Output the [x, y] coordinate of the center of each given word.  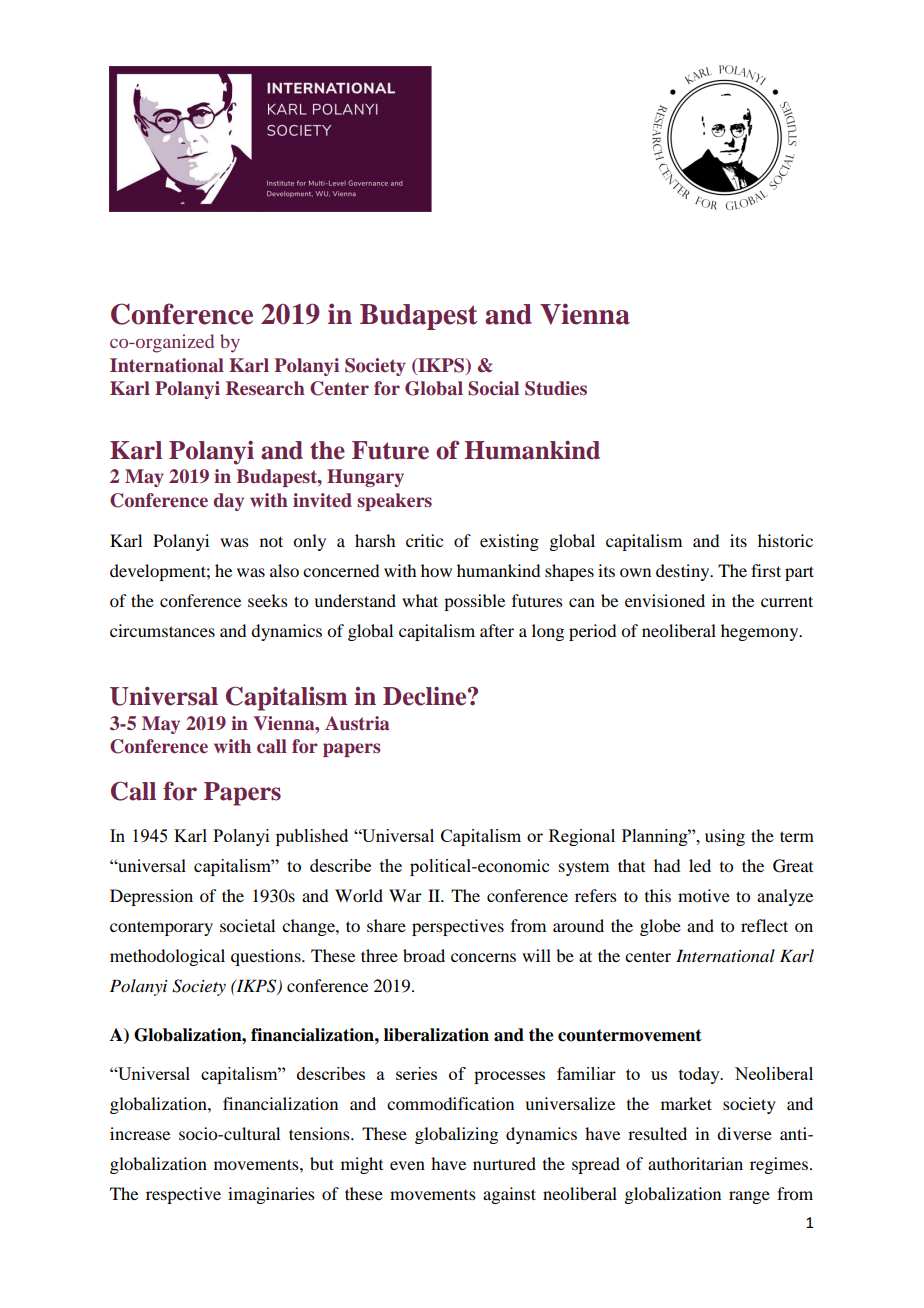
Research [265, 388]
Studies [556, 388]
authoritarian [695, 1163]
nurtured [504, 1163]
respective [183, 1195]
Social [493, 388]
